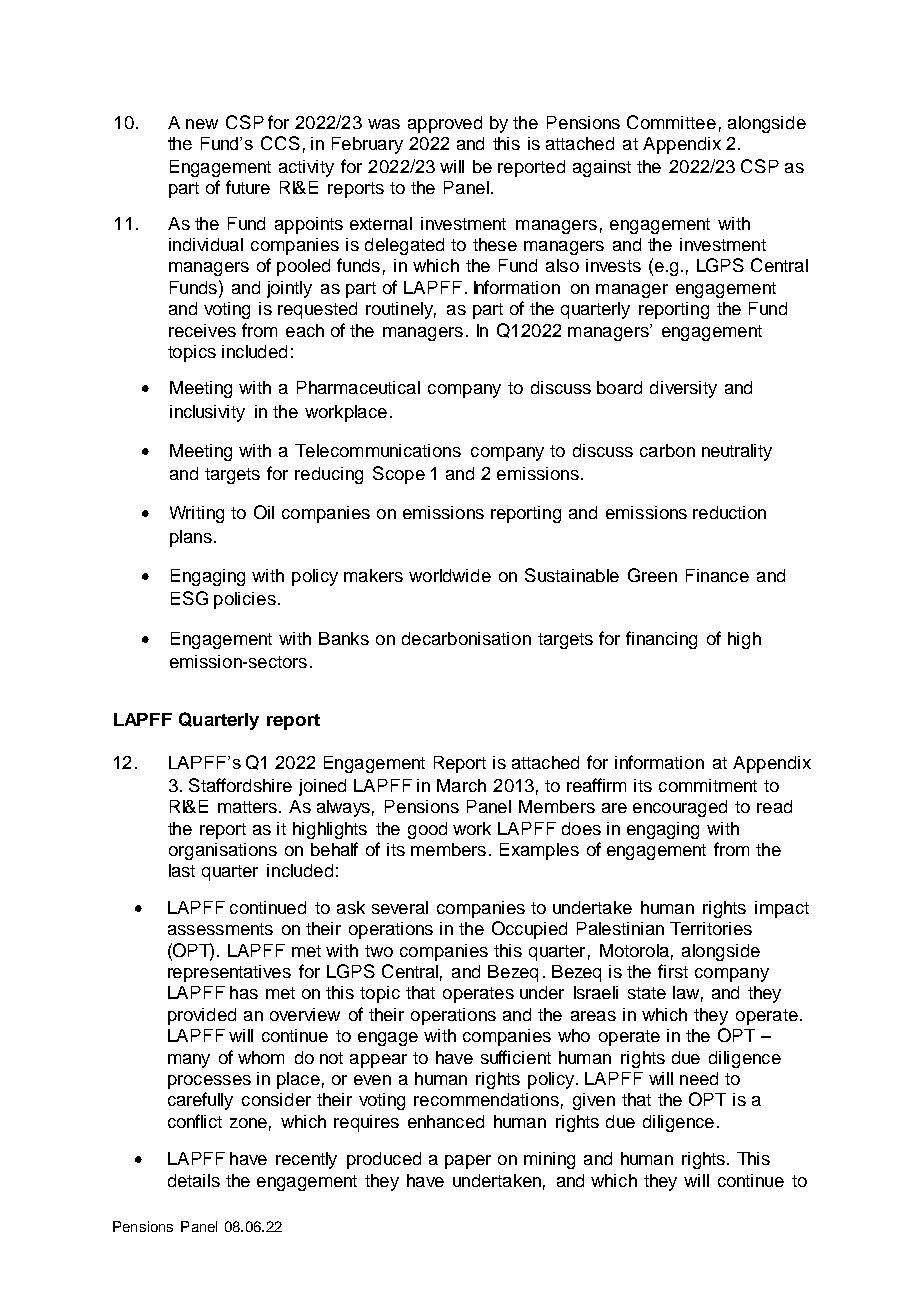 This screenshot has height=1308, width=924. I want to click on zone, so click(248, 1123).
